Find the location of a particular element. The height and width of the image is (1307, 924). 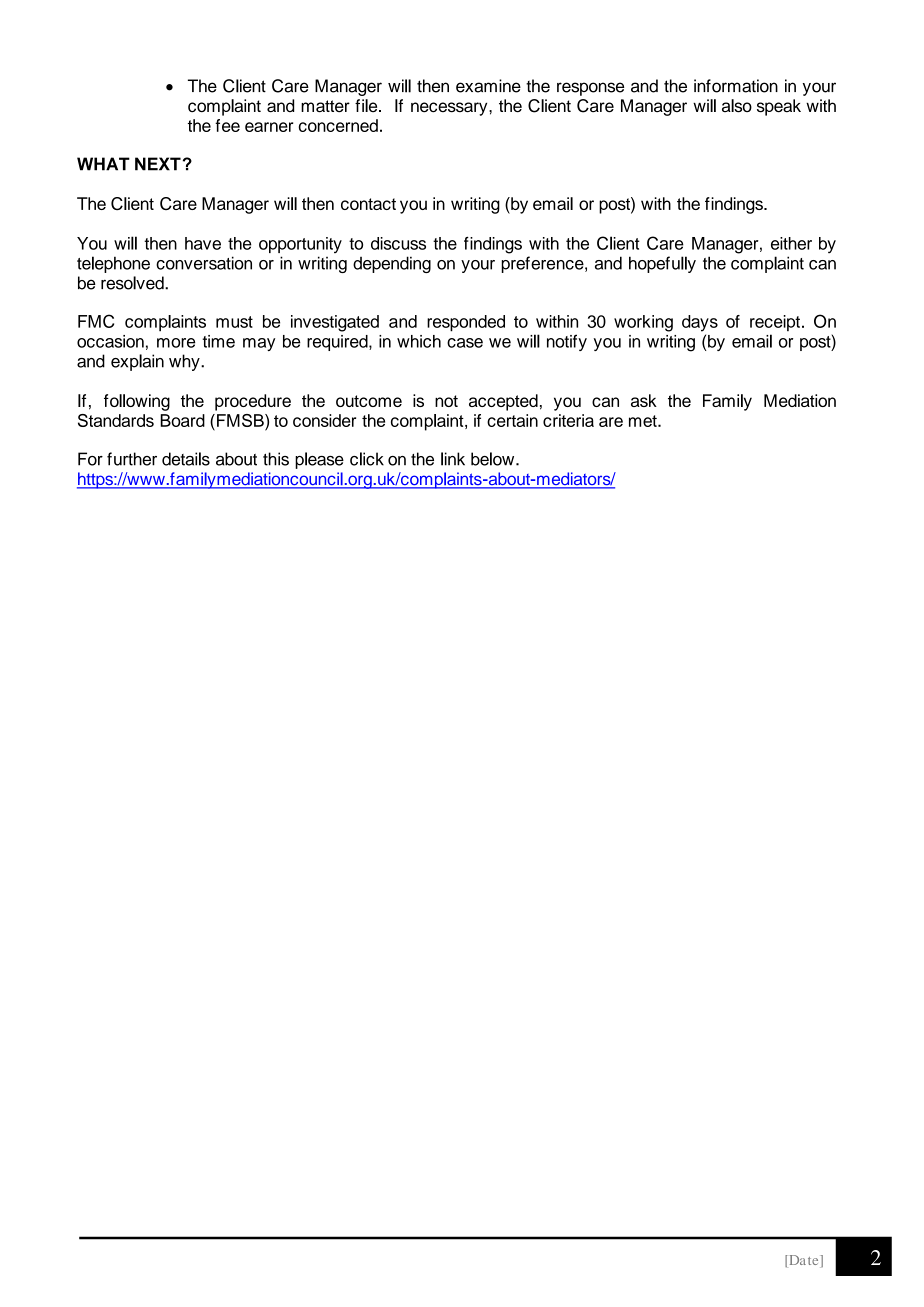

necessary is located at coordinates (450, 109).
